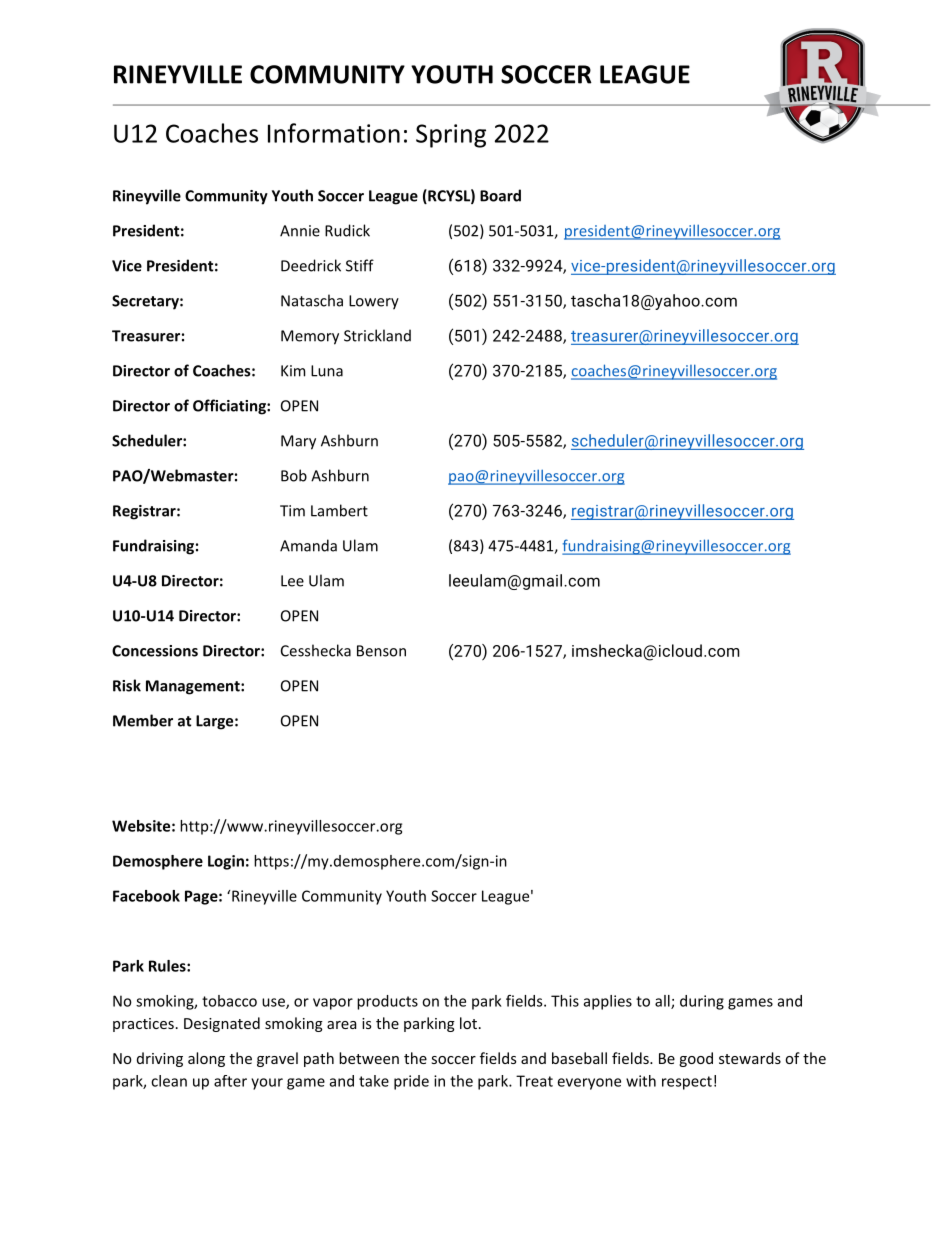  Describe the element at coordinates (702, 1002) in the screenshot. I see `during` at that location.
